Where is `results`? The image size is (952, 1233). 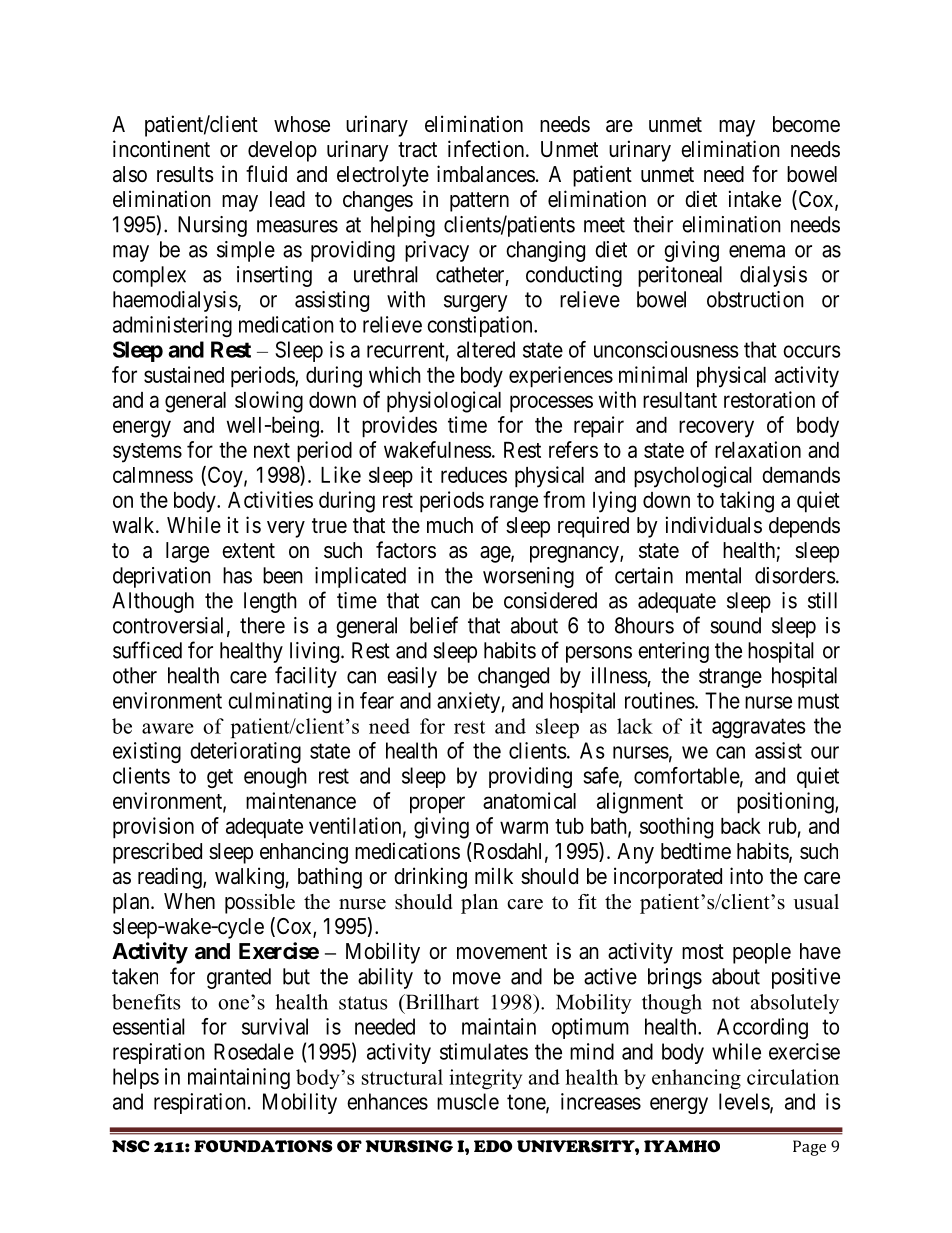 results is located at coordinates (185, 174).
